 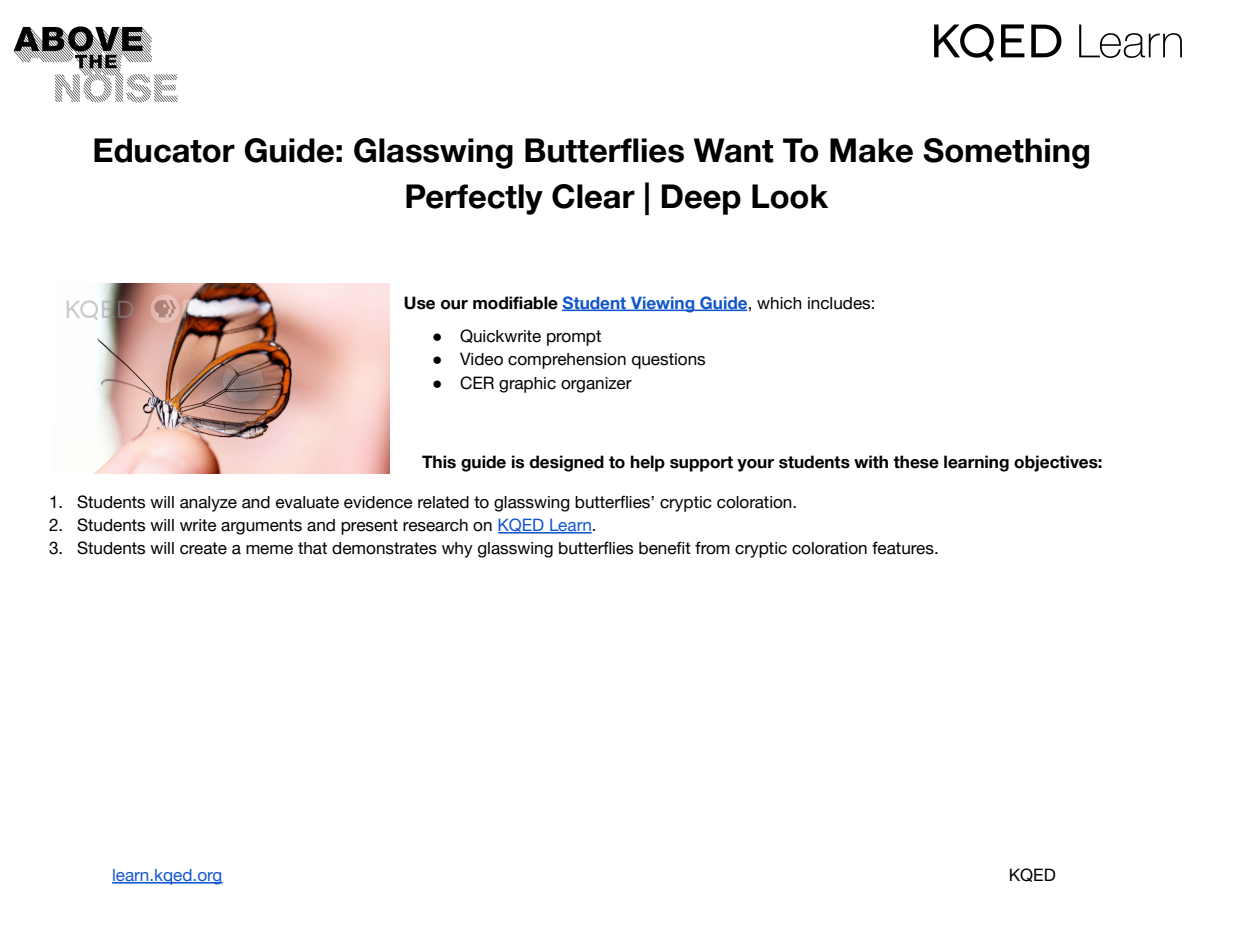 I want to click on arguments, so click(x=261, y=527).
